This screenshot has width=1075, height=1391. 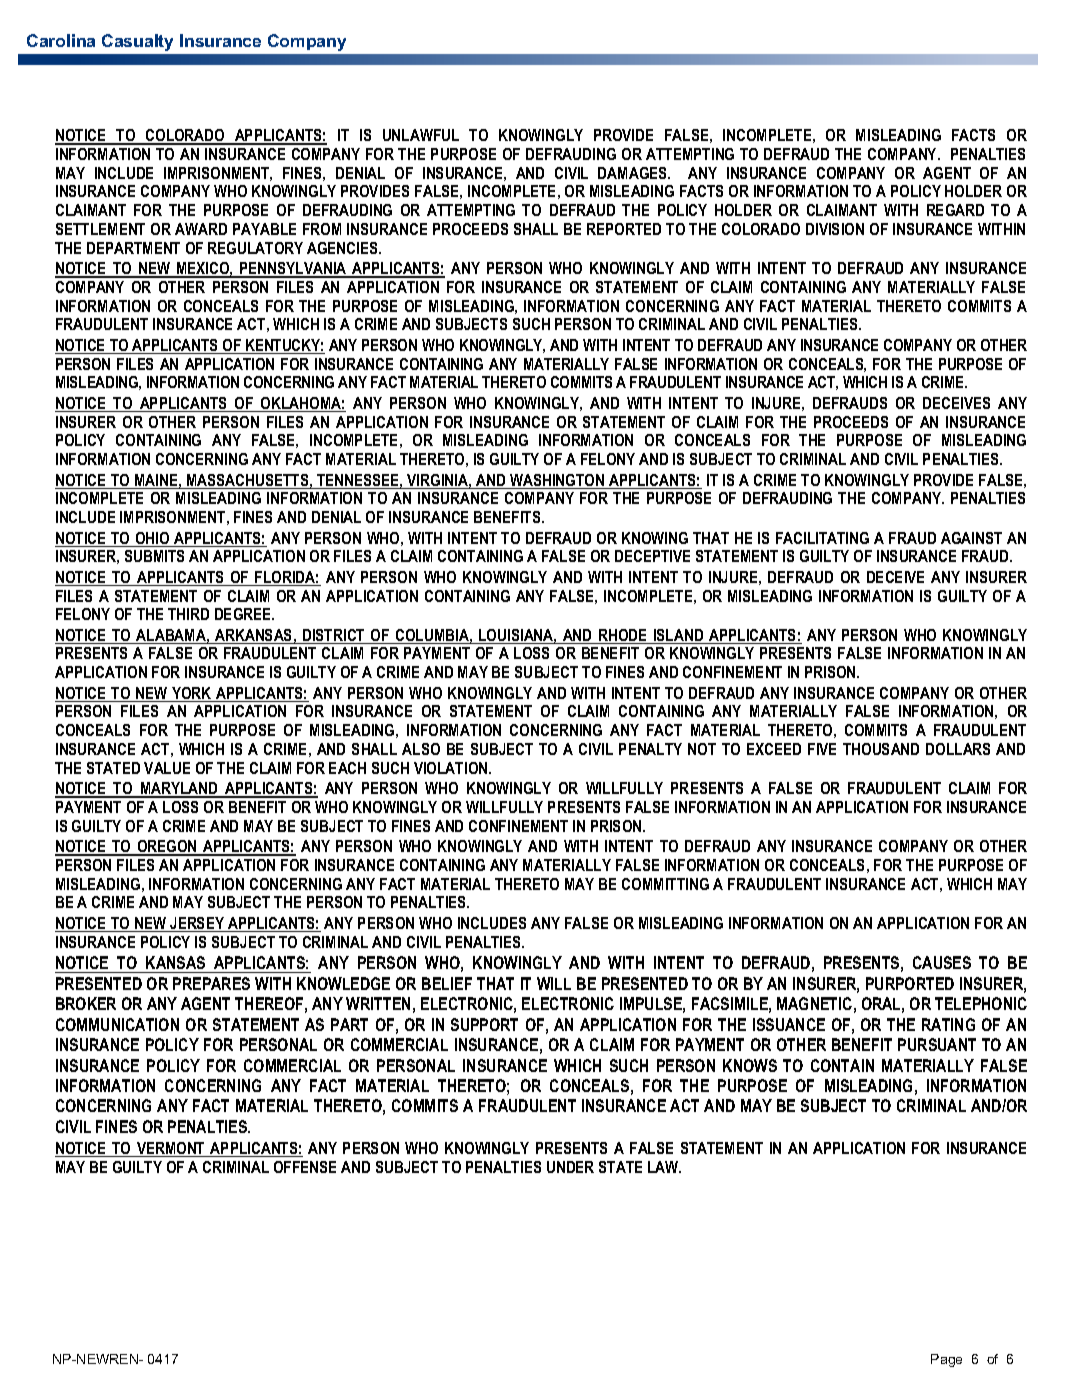 What do you see at coordinates (570, 1167) in the screenshot?
I see `UNDER` at bounding box center [570, 1167].
